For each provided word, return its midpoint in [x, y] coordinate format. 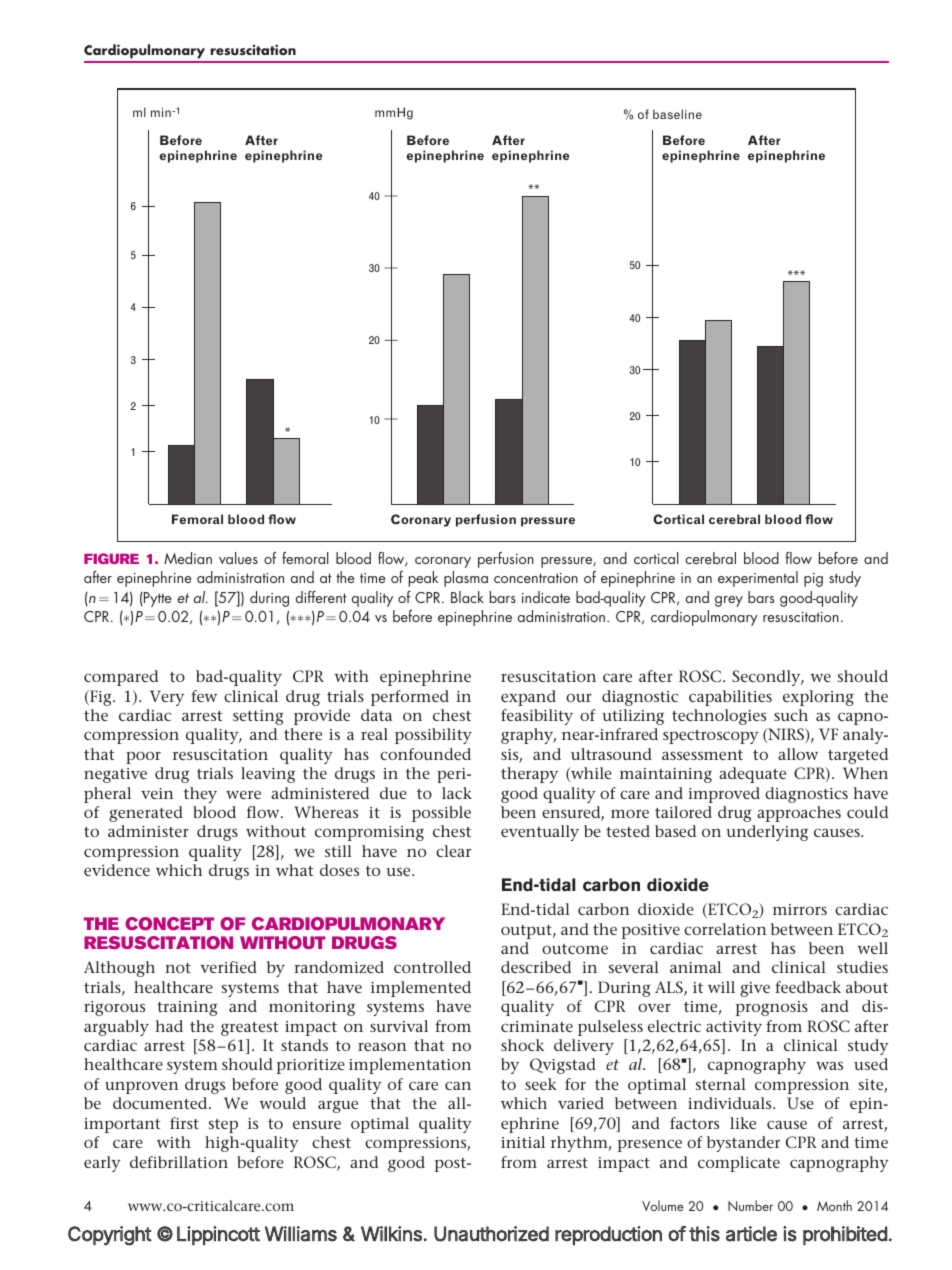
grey [729, 601]
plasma [466, 579]
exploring [818, 698]
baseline [677, 114]
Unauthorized [491, 1234]
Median [188, 558]
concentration [536, 578]
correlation [725, 929]
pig [813, 580]
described [536, 967]
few [204, 696]
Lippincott [218, 1235]
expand [528, 698]
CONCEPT [169, 924]
